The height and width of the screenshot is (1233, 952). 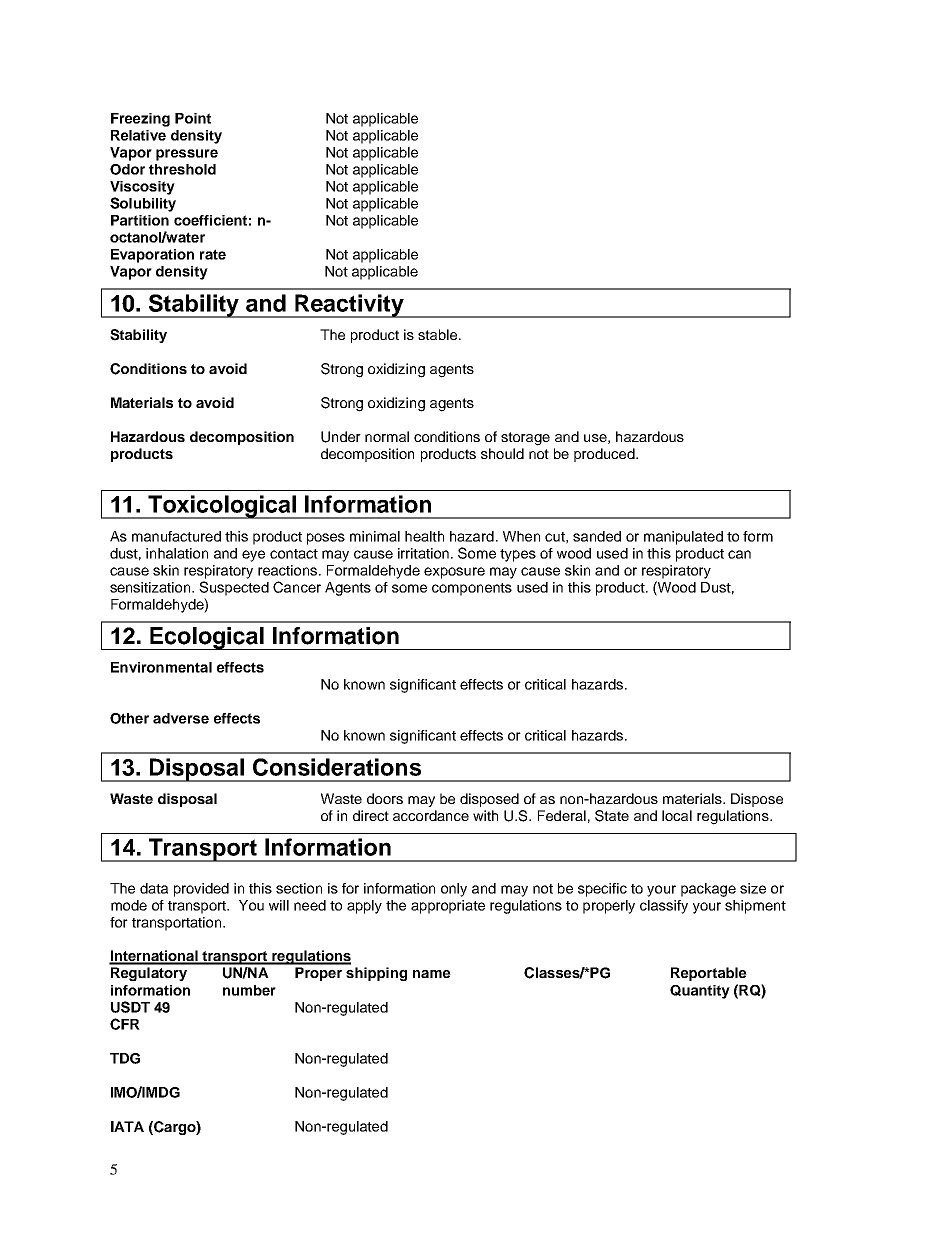 What do you see at coordinates (249, 990) in the screenshot?
I see `number` at bounding box center [249, 990].
